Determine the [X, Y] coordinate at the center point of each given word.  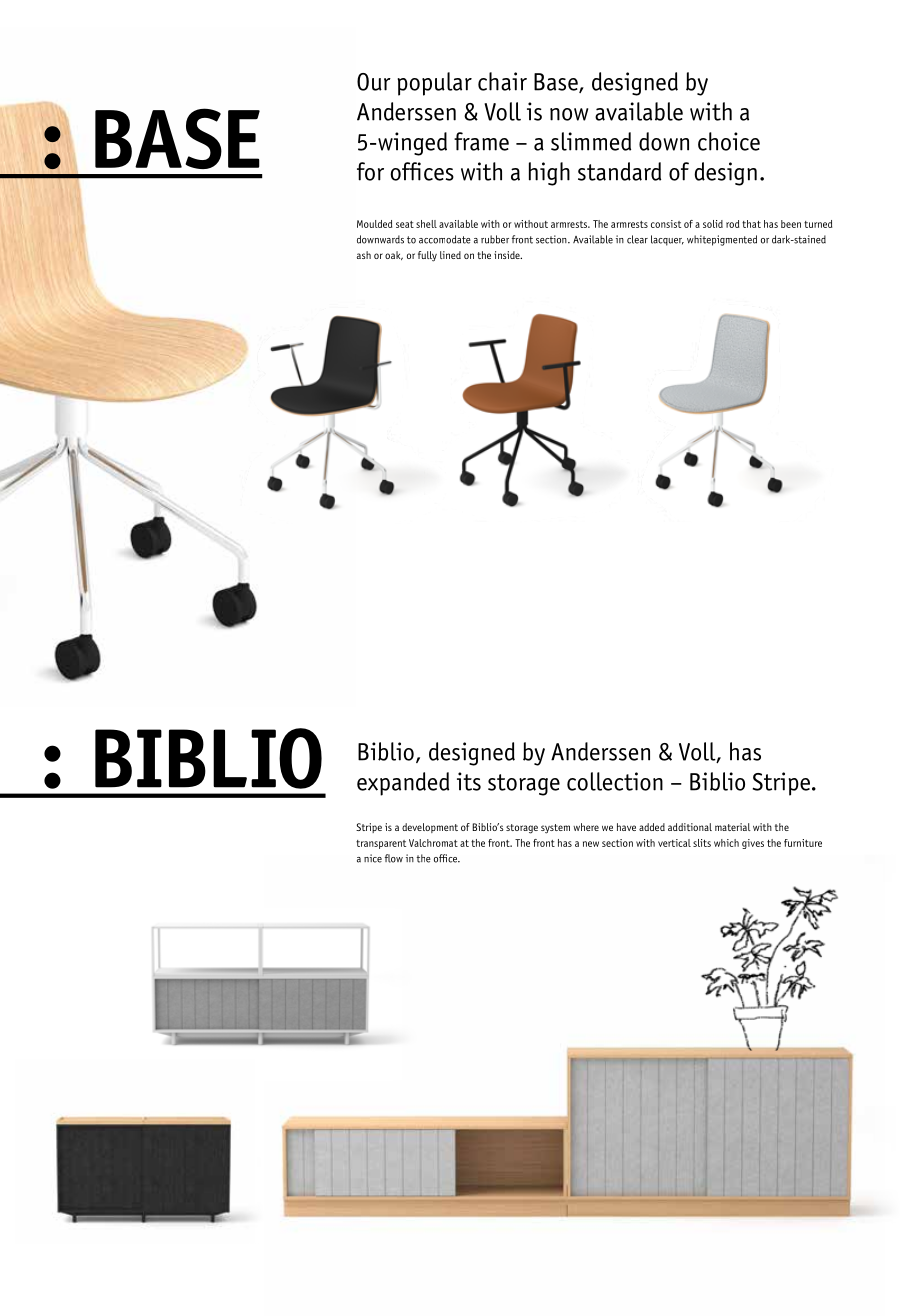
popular [434, 84]
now [569, 114]
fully [427, 256]
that [751, 224]
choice [729, 141]
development [430, 828]
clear [637, 239]
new [591, 844]
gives [753, 844]
